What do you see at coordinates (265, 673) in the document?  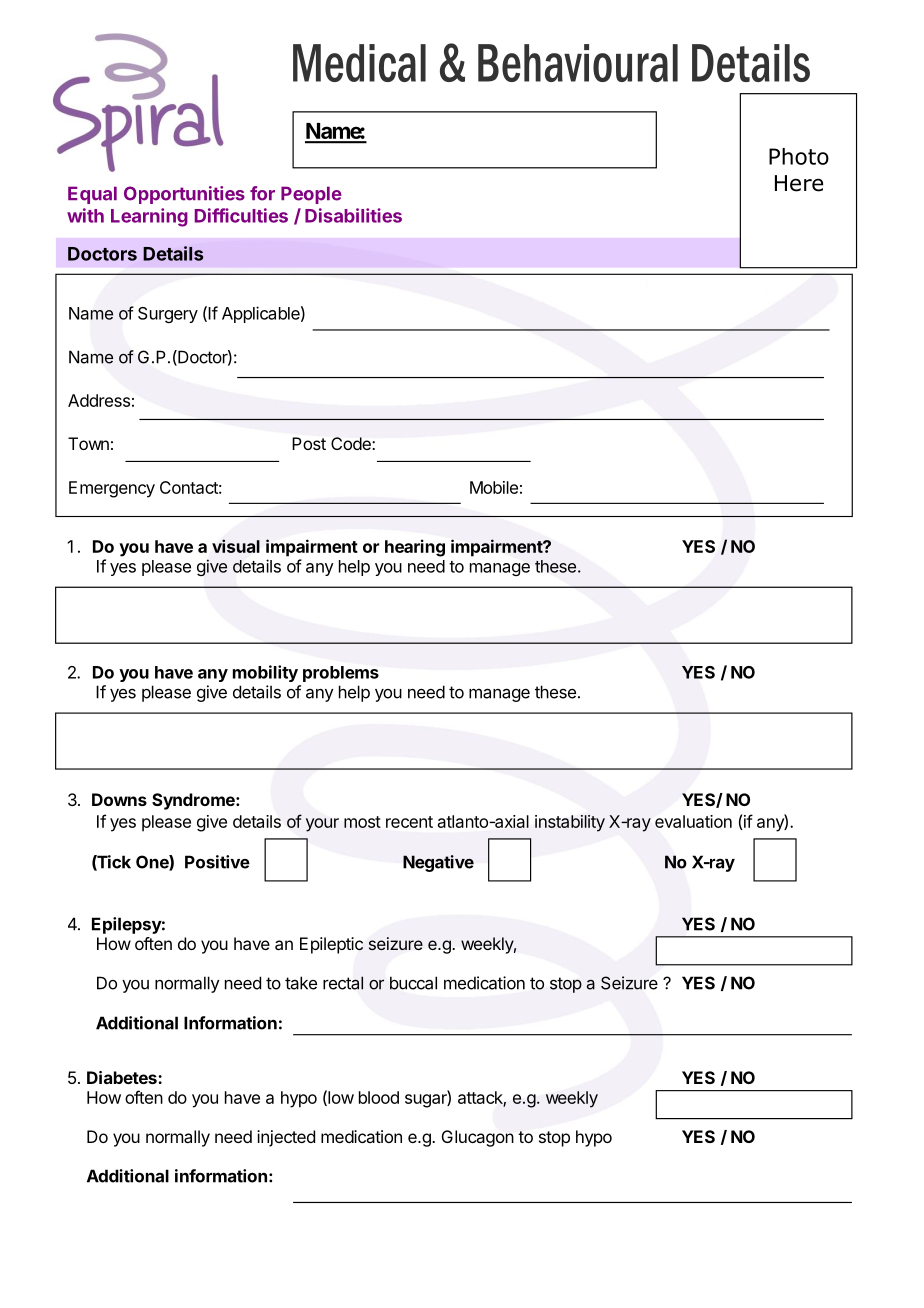 I see `mobility` at bounding box center [265, 673].
